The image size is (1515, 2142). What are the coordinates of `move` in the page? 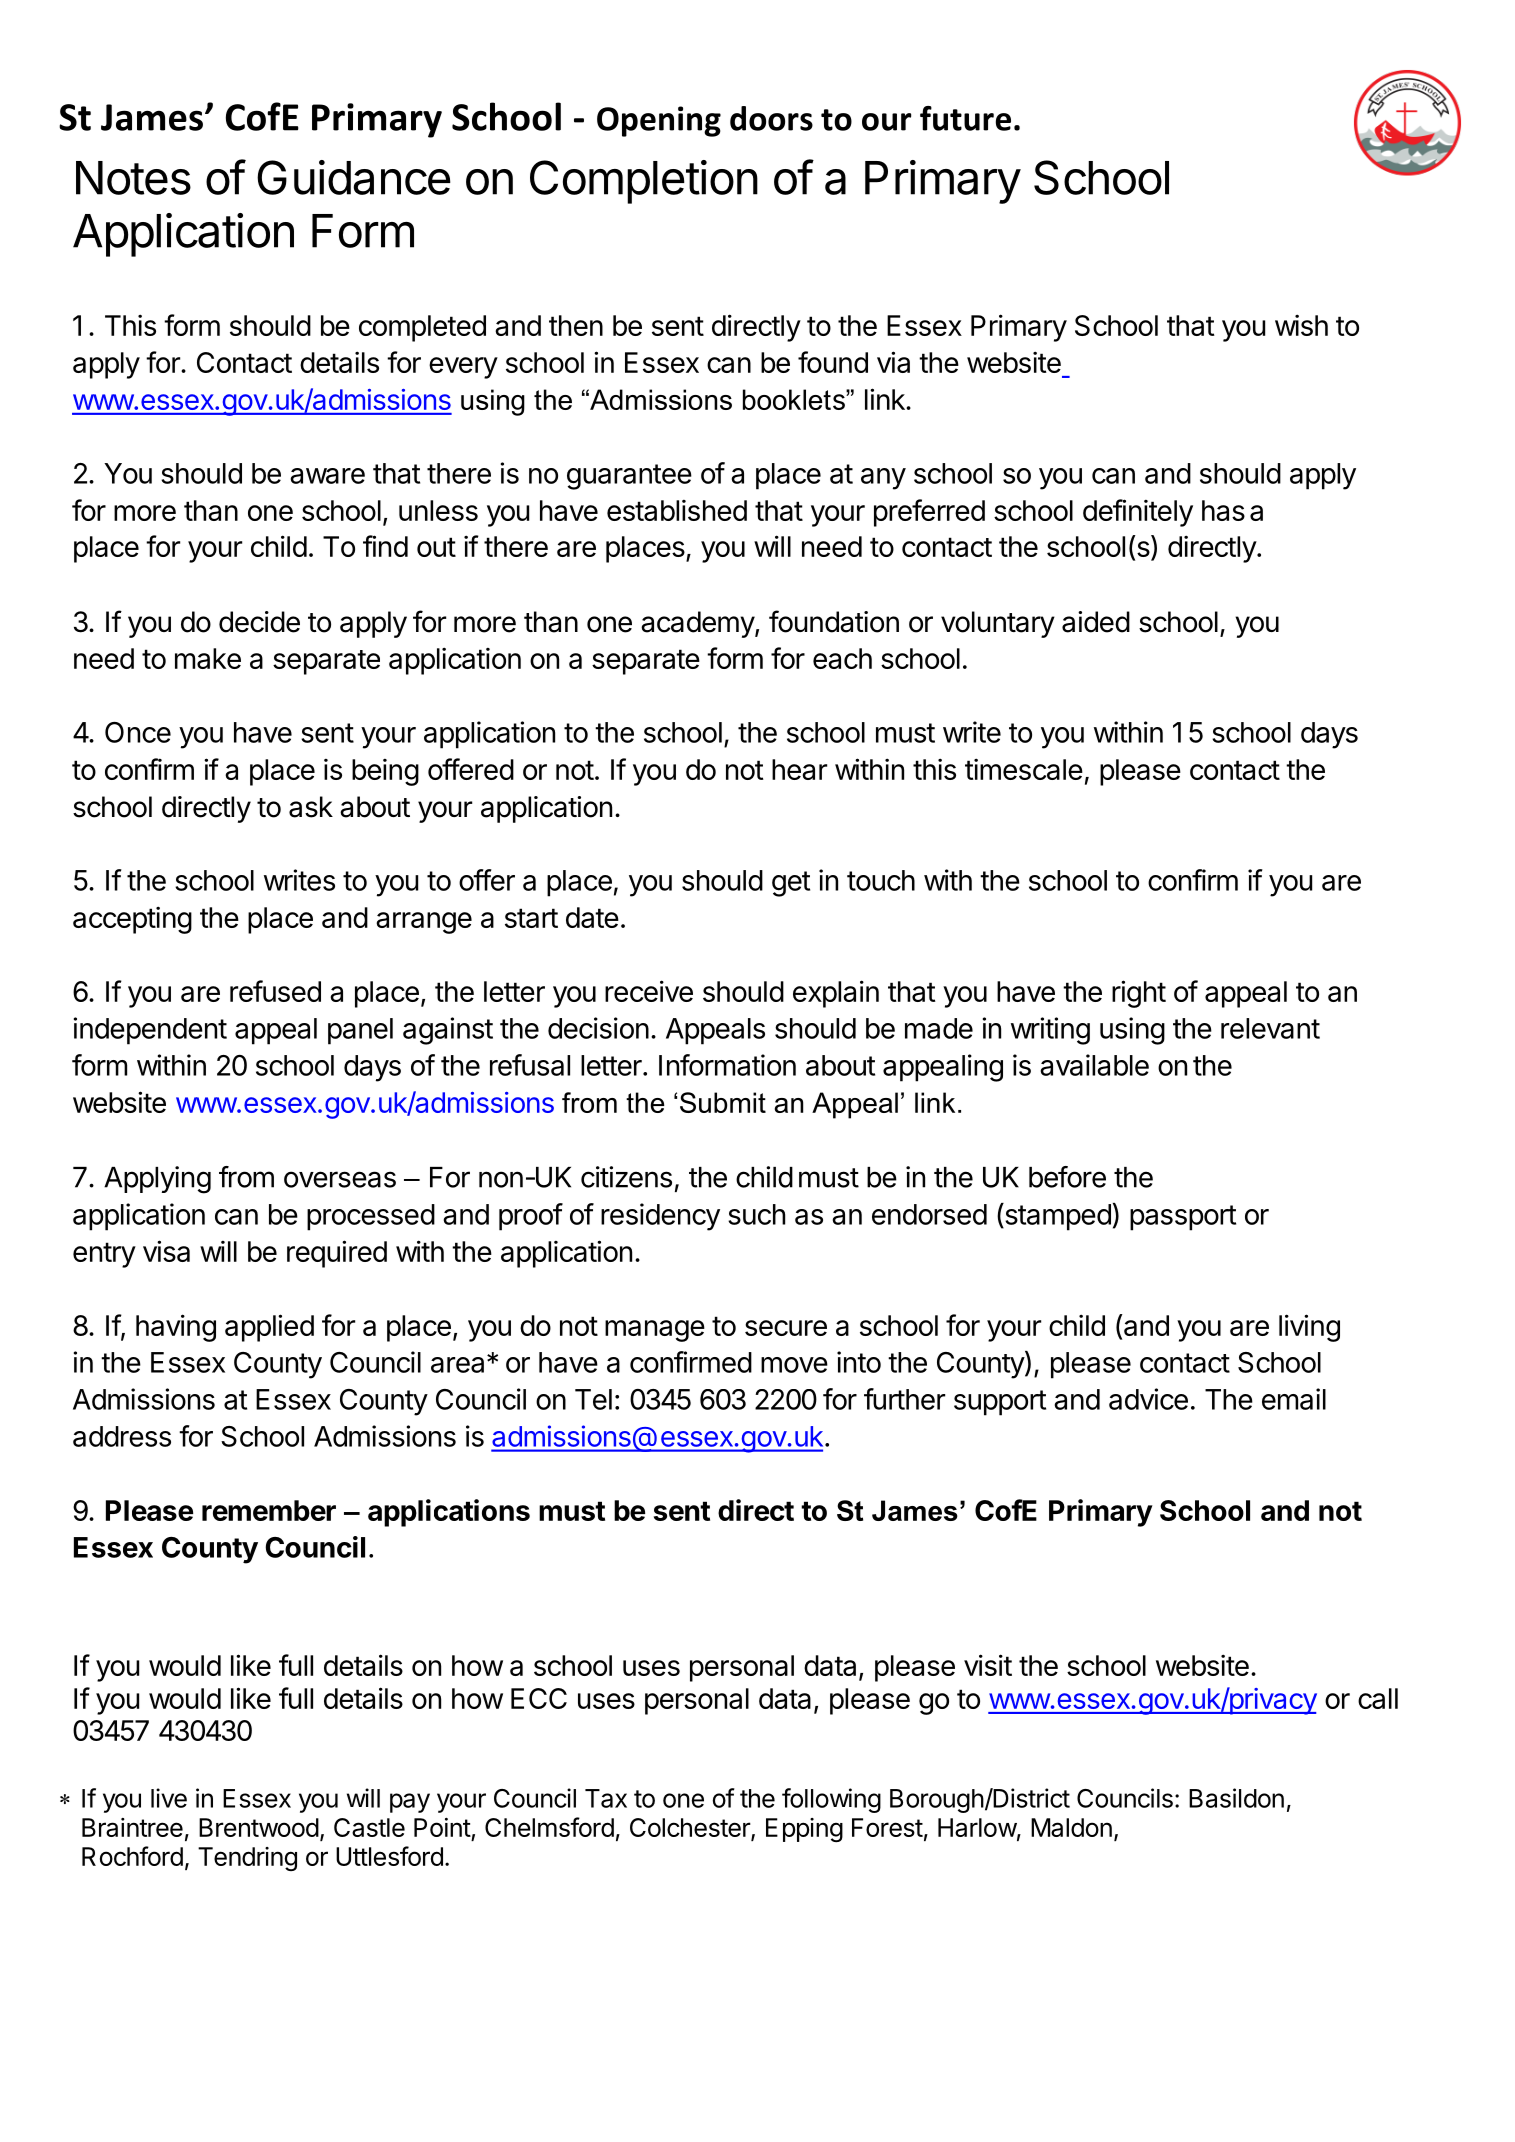 It's located at (794, 1365).
